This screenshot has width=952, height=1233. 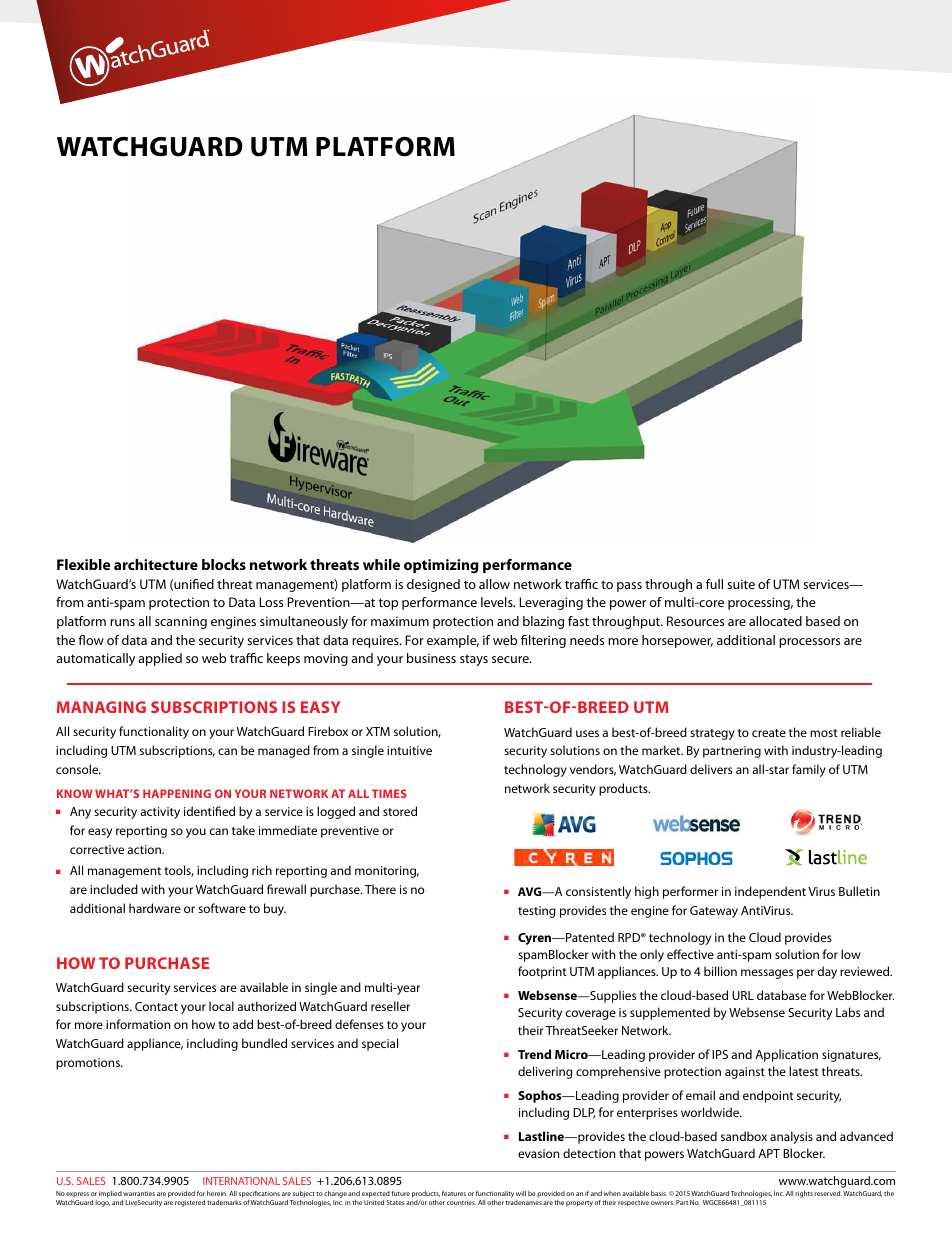 What do you see at coordinates (474, 660) in the screenshot?
I see `stays` at bounding box center [474, 660].
